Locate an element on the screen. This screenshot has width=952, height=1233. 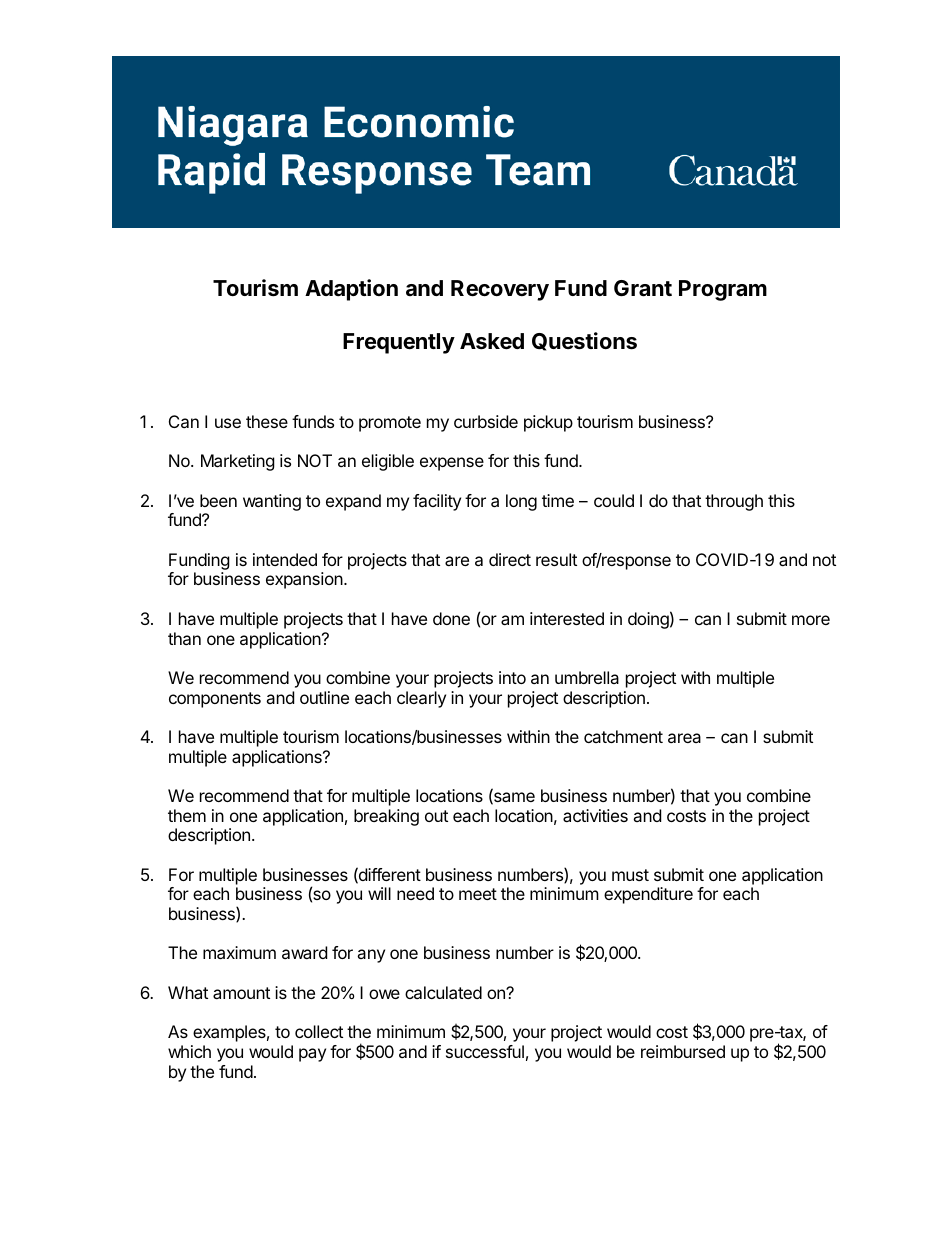
Adaption is located at coordinates (351, 290).
